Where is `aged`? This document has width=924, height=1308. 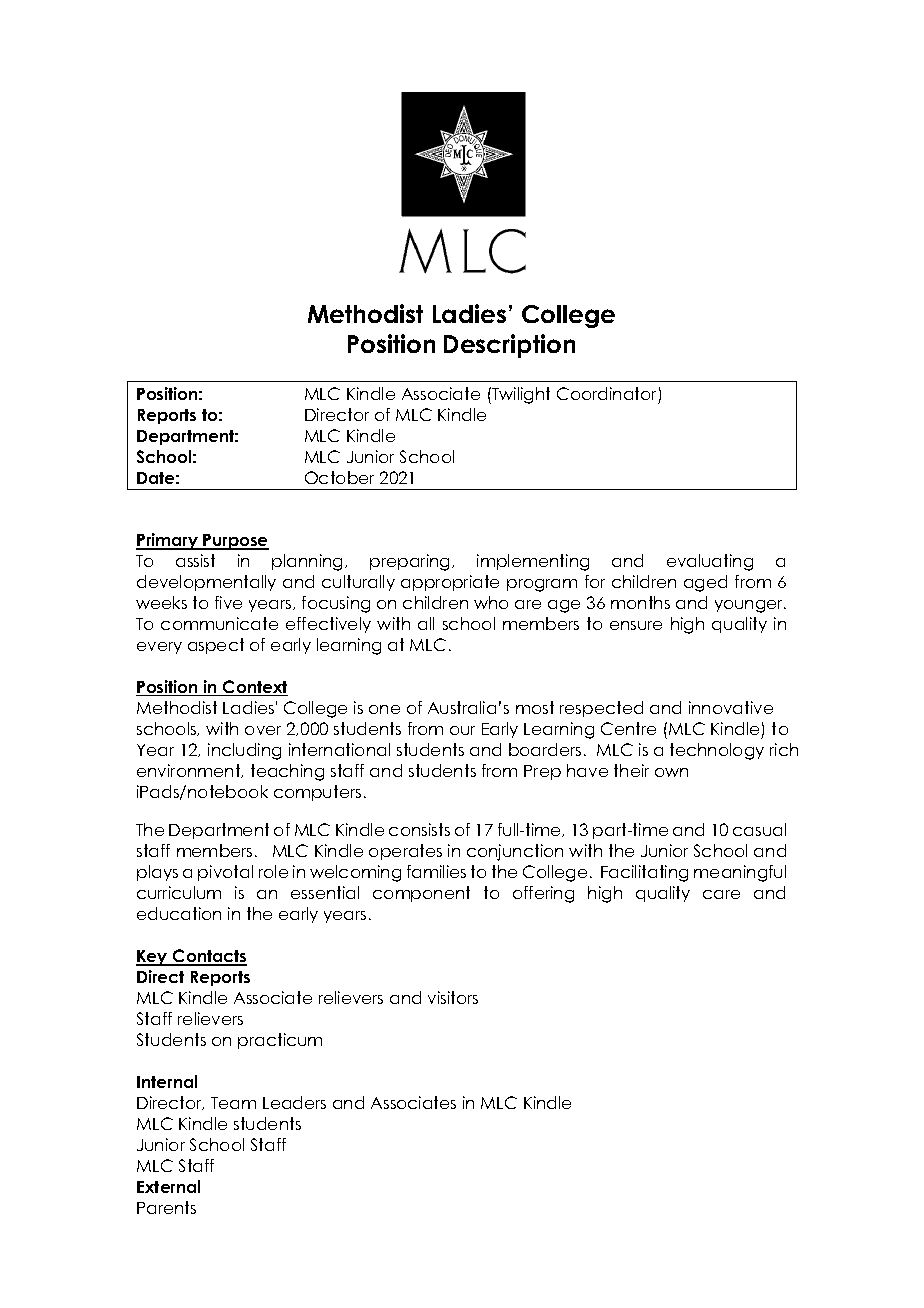
aged is located at coordinates (705, 583).
